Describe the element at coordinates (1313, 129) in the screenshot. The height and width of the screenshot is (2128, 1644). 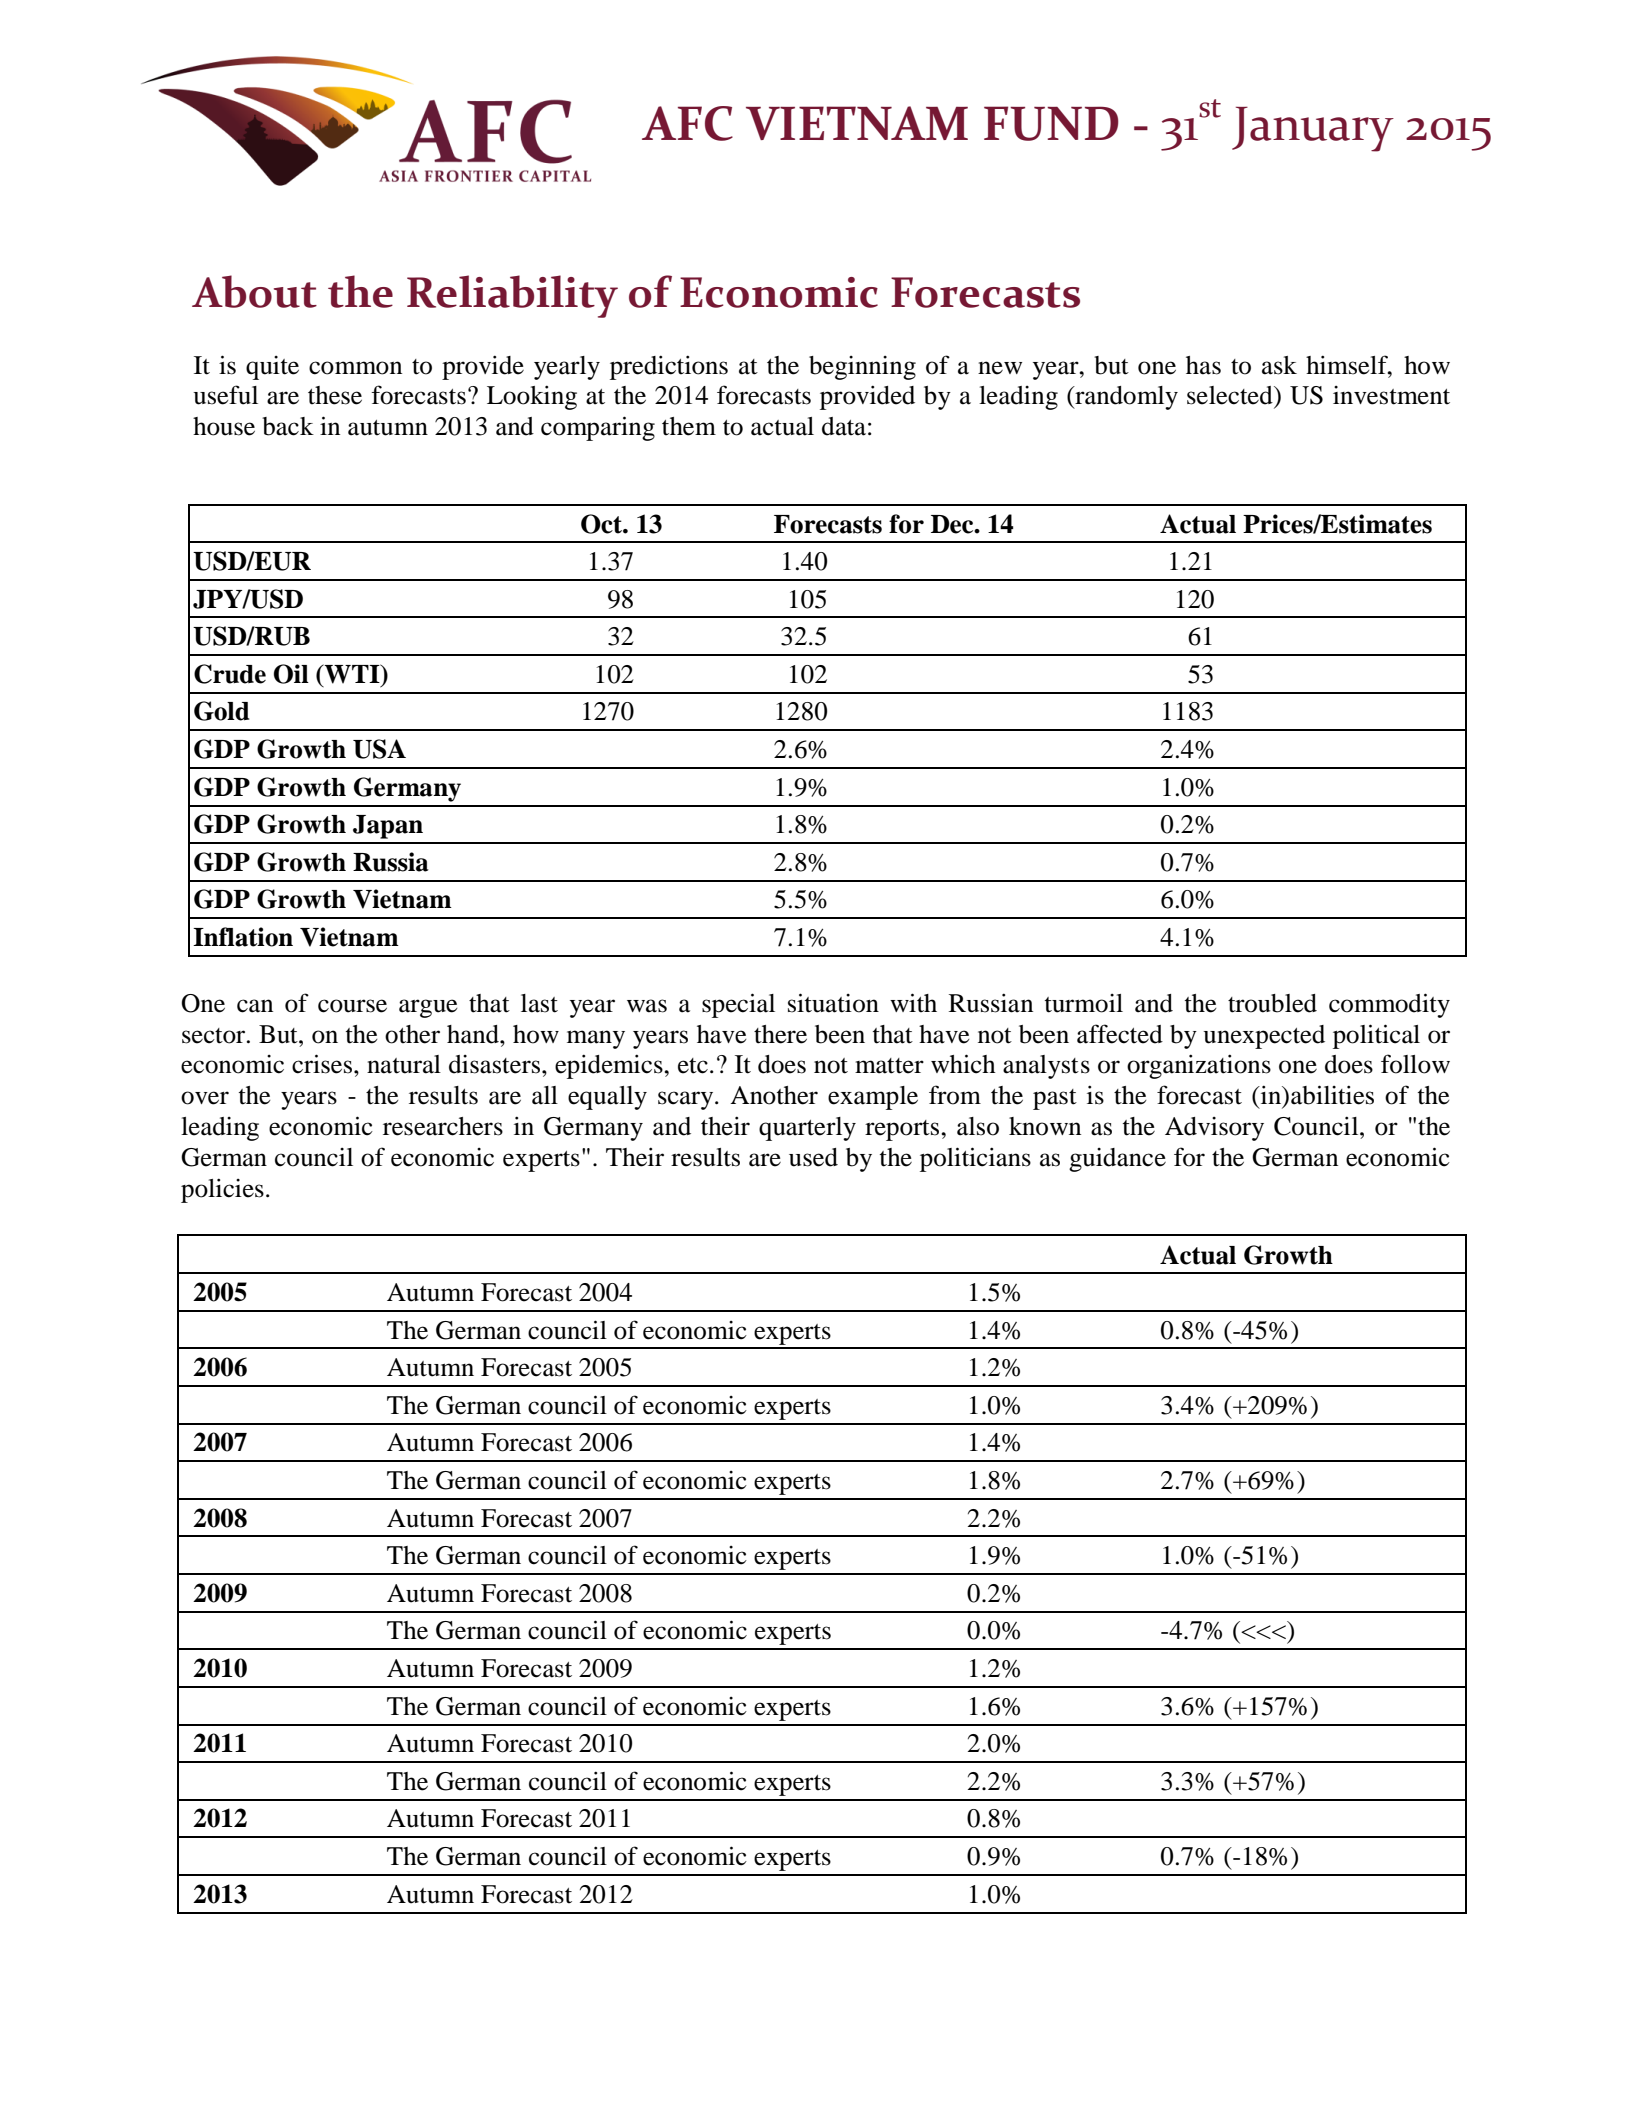
I see `January` at that location.
